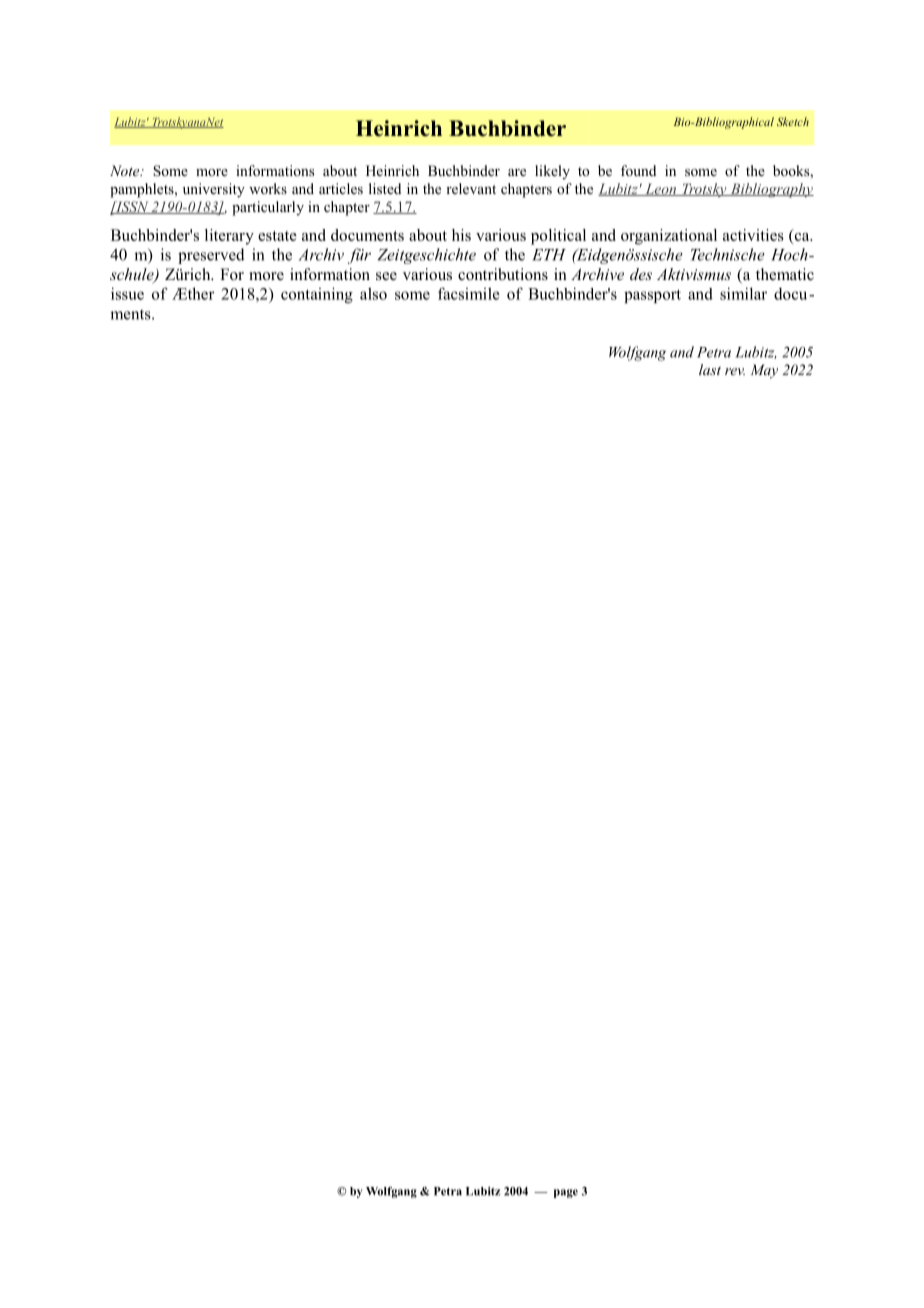  I want to click on relevant, so click(471, 188).
